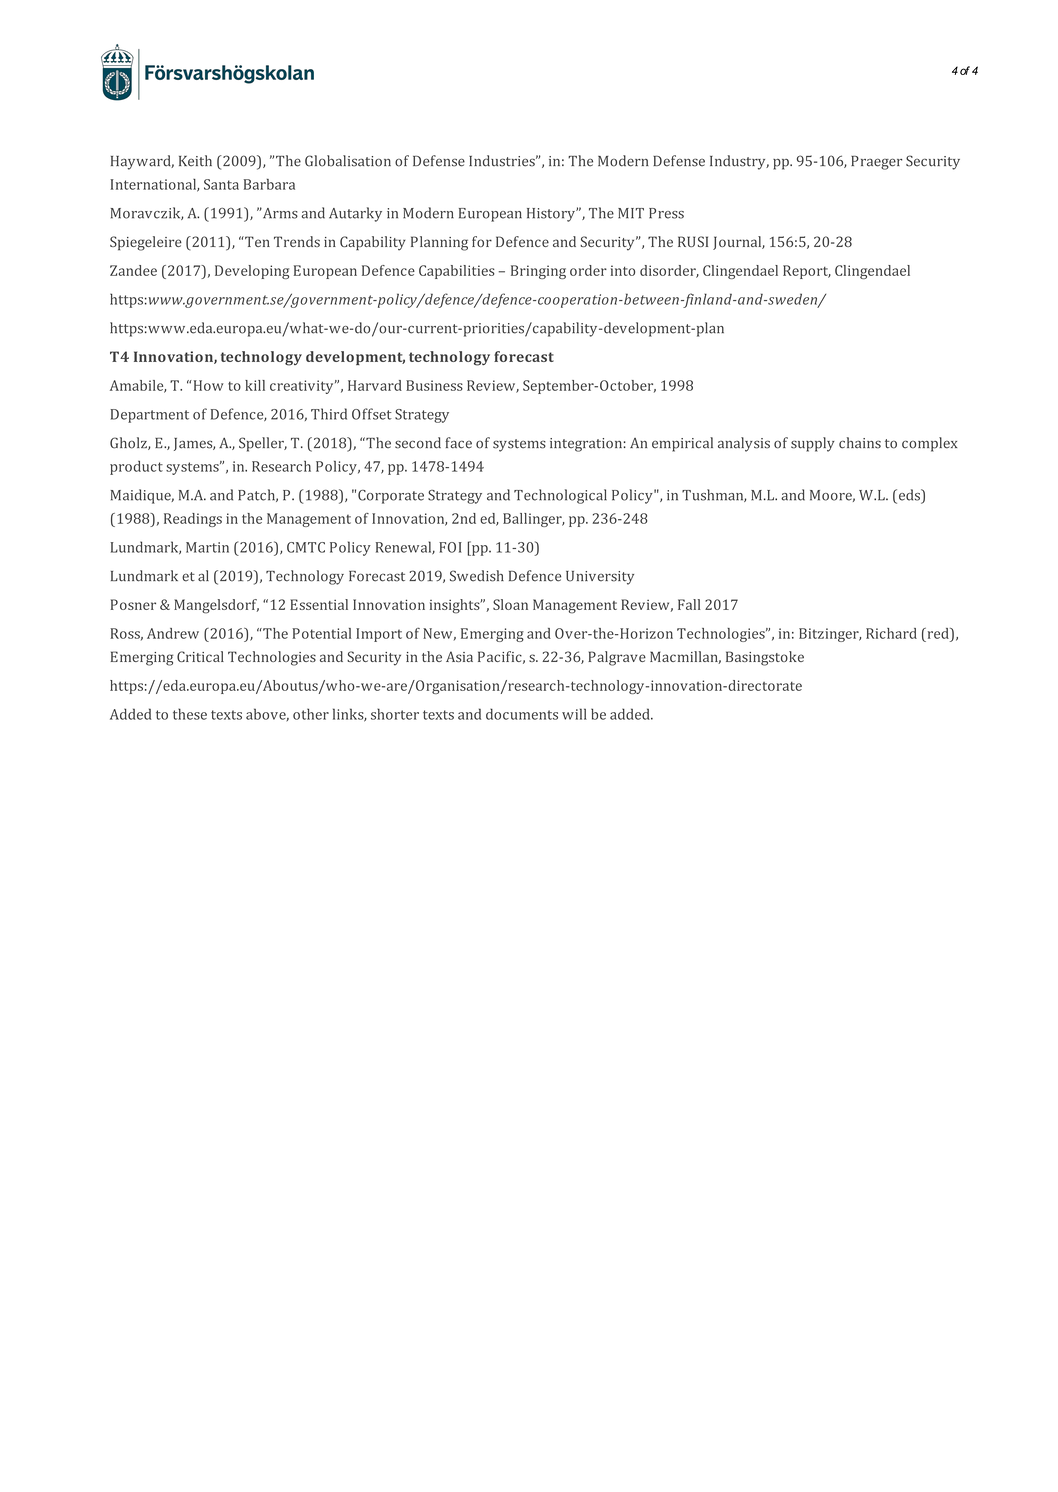 The image size is (1058, 1492). Describe the element at coordinates (522, 714) in the screenshot. I see `documents` at that location.
